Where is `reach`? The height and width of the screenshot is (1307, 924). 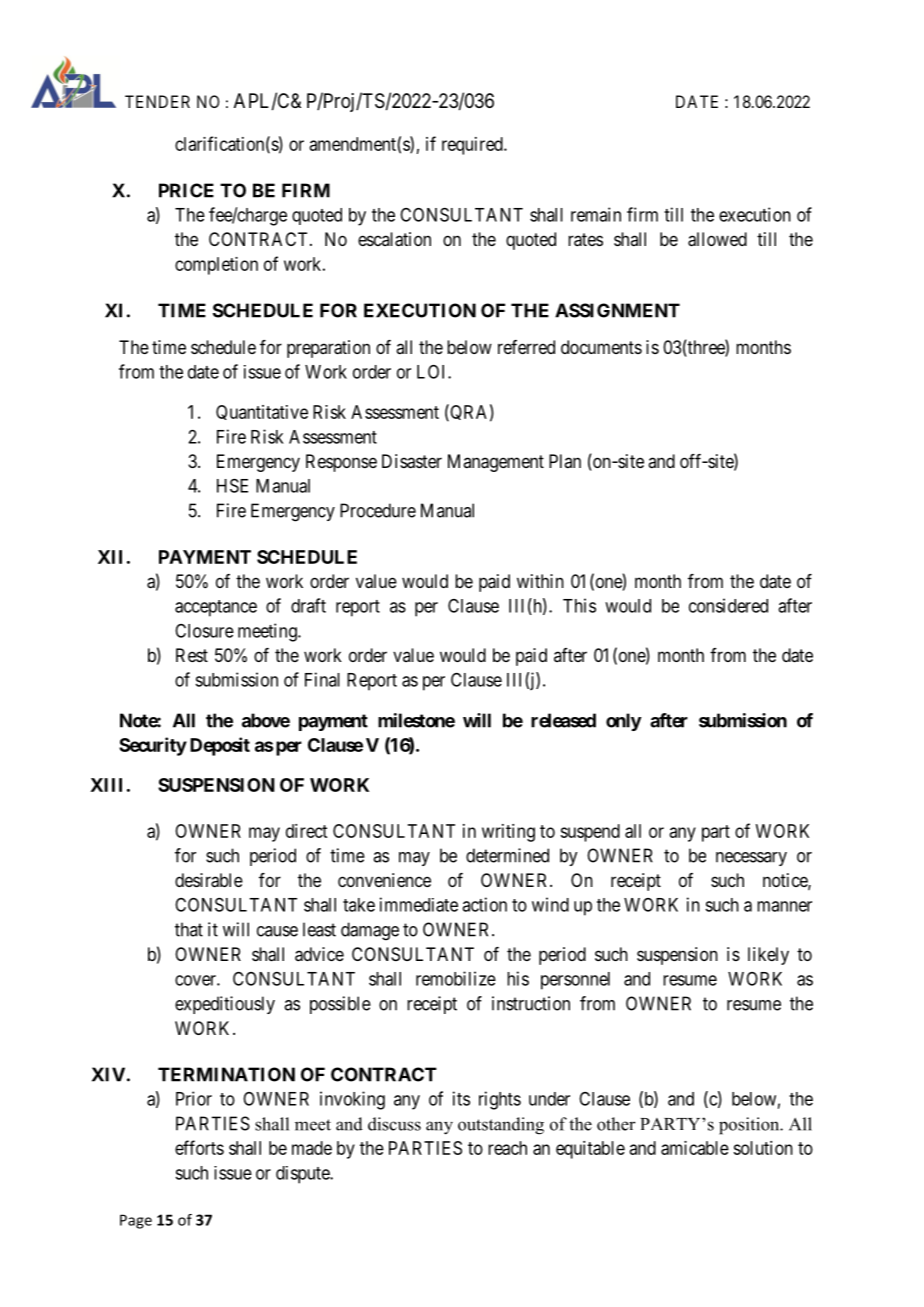 reach is located at coordinates (507, 1148).
